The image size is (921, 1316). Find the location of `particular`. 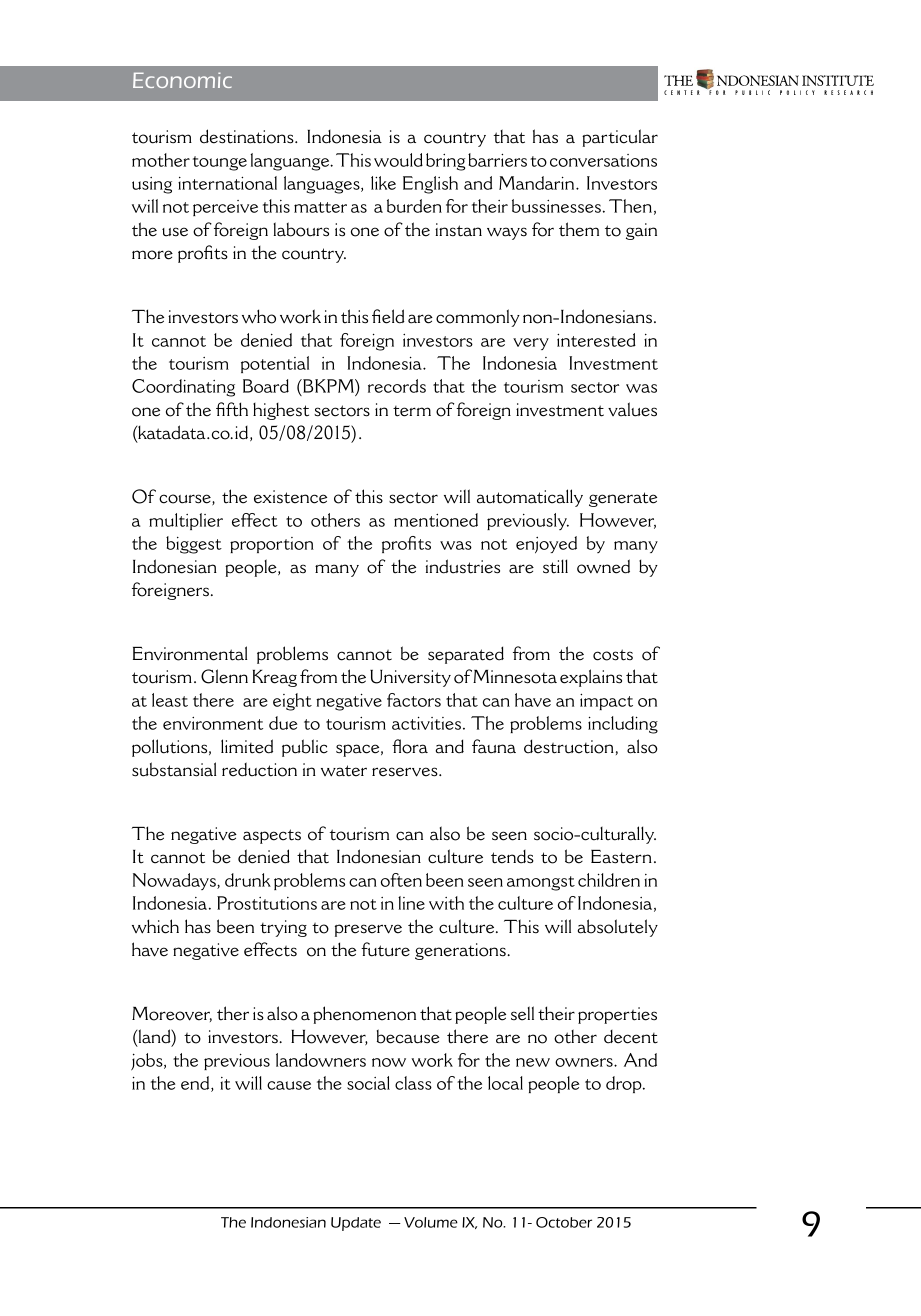

particular is located at coordinates (620, 138).
